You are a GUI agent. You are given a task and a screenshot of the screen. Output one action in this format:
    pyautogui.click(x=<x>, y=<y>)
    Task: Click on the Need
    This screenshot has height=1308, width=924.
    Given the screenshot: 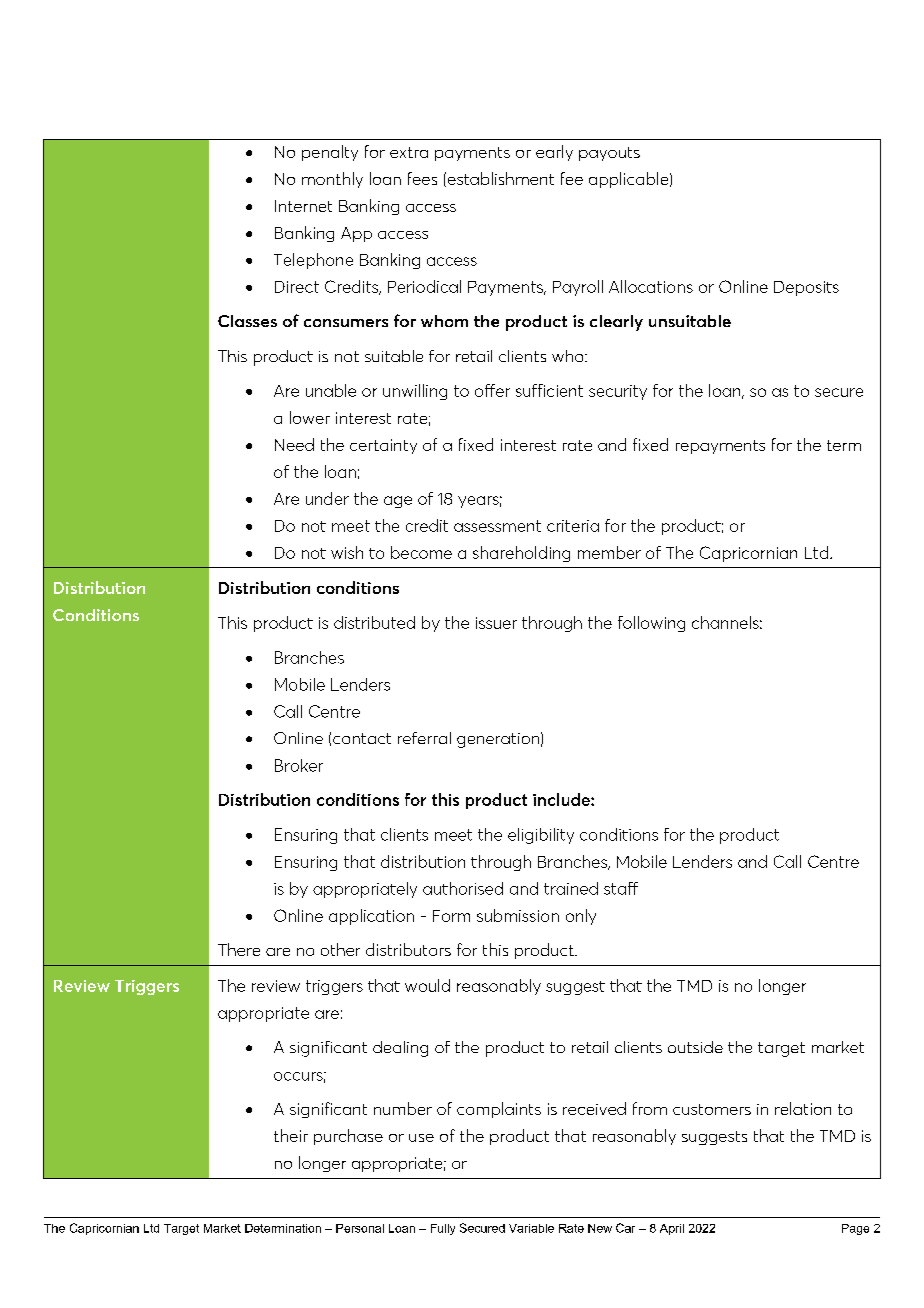 What is the action you would take?
    pyautogui.click(x=294, y=444)
